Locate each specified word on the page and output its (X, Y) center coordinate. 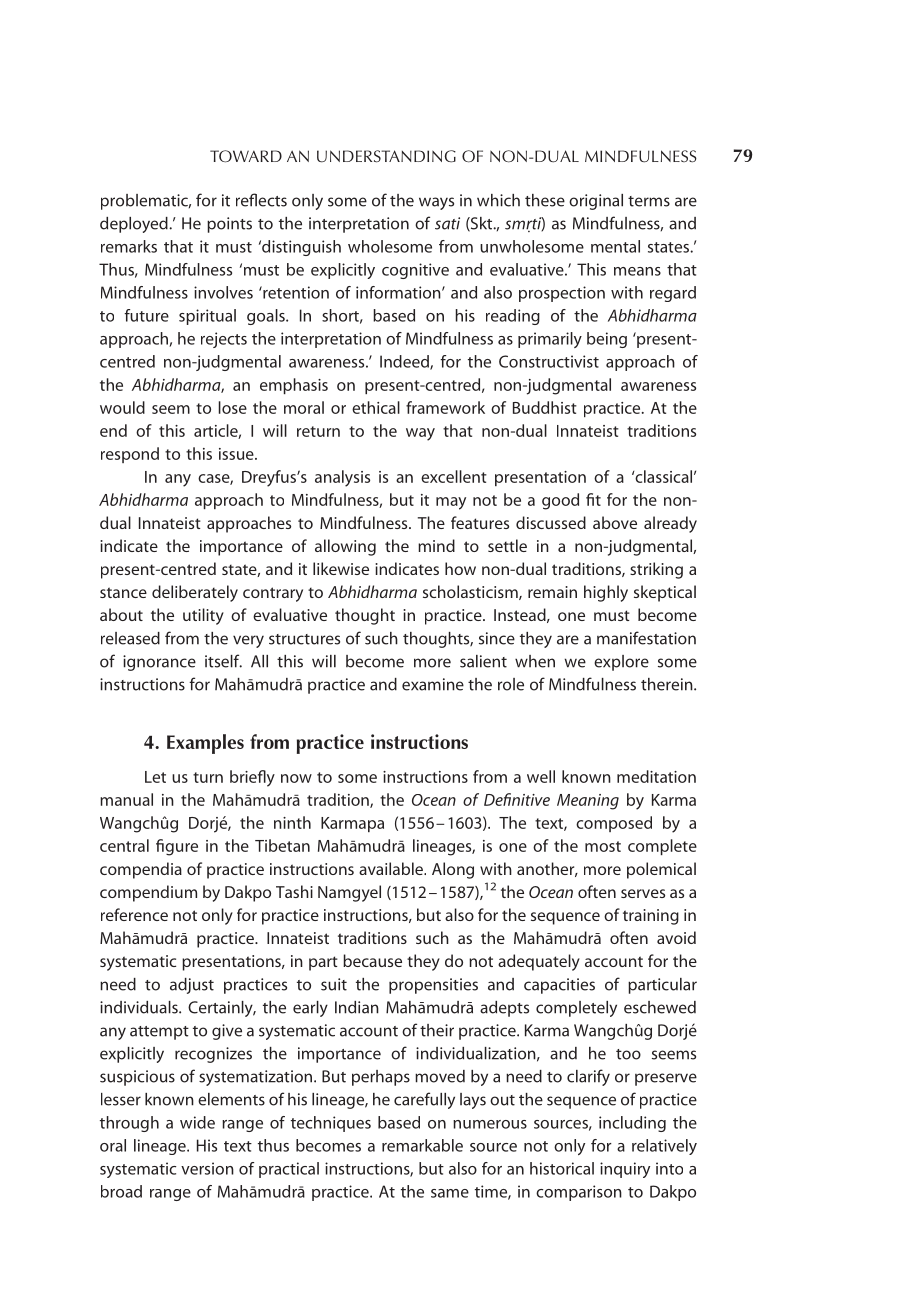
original (596, 202)
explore (621, 663)
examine (433, 684)
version (207, 1168)
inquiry (625, 1170)
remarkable (422, 1145)
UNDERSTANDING (386, 156)
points (229, 225)
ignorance (159, 663)
